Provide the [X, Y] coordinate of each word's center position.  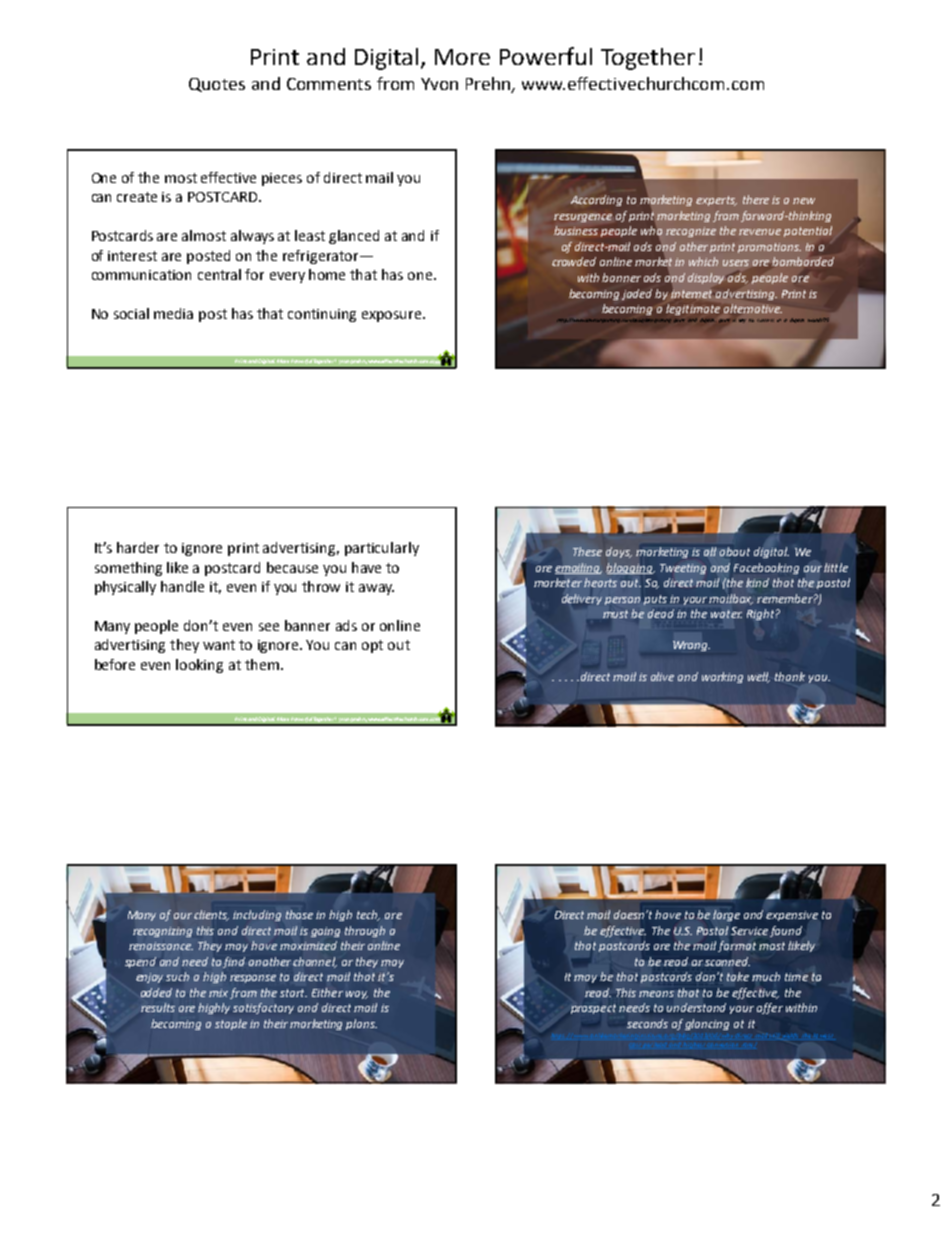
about [735, 551]
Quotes [217, 85]
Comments [329, 84]
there [756, 199]
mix [218, 993]
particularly [382, 549]
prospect [593, 1009]
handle [182, 586]
